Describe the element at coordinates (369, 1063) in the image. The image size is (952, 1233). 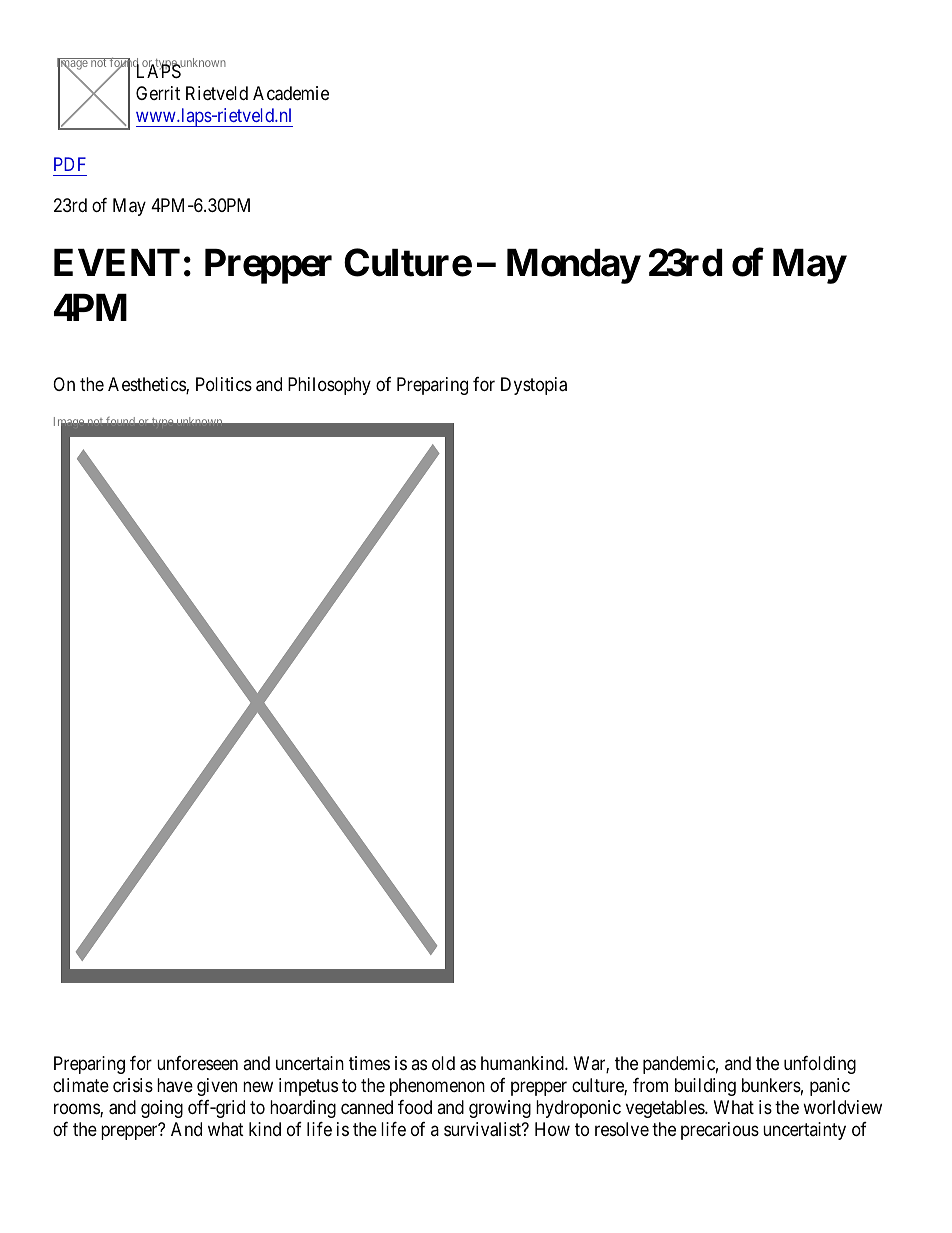
I see `times` at that location.
